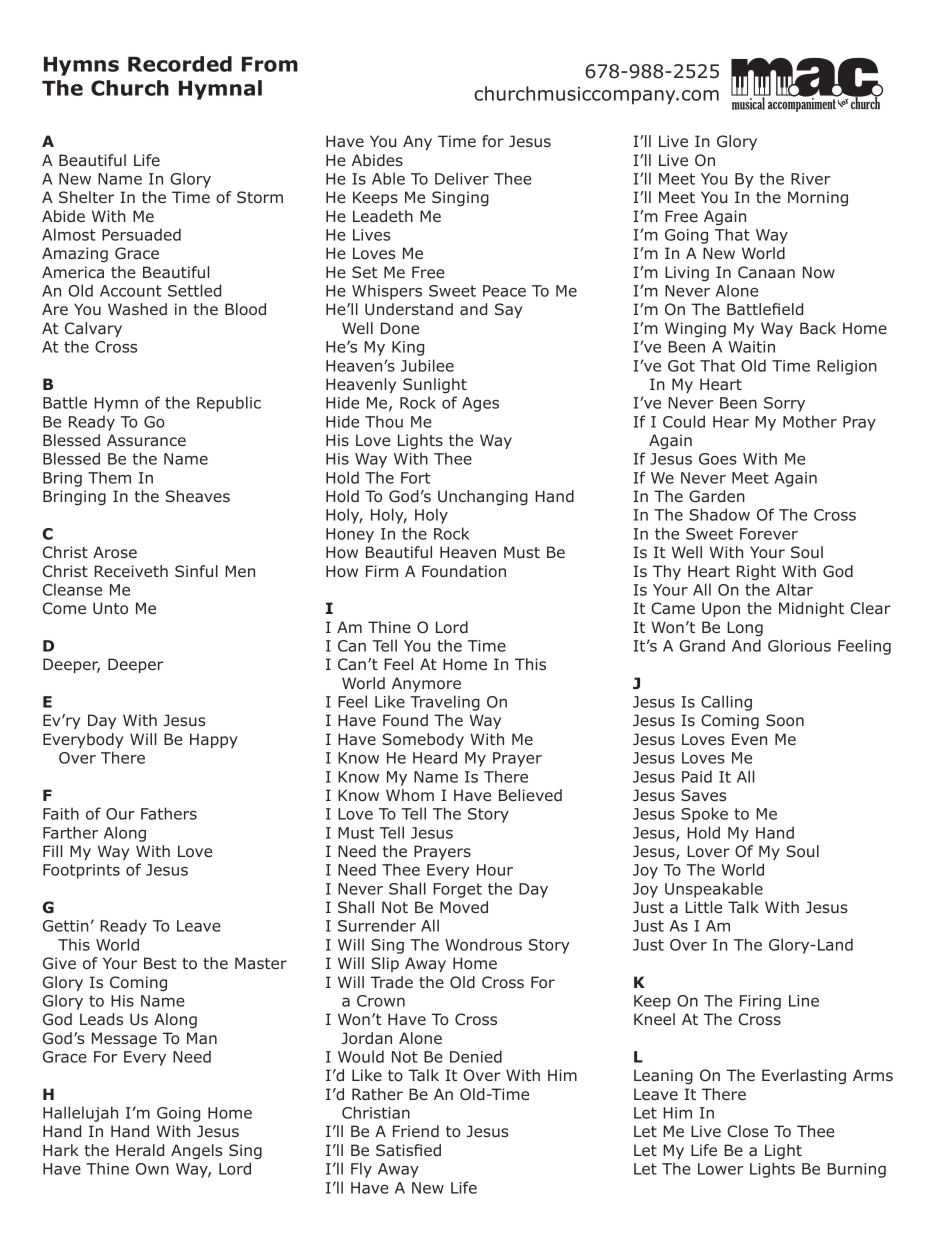  I want to click on Friend, so click(416, 1131).
